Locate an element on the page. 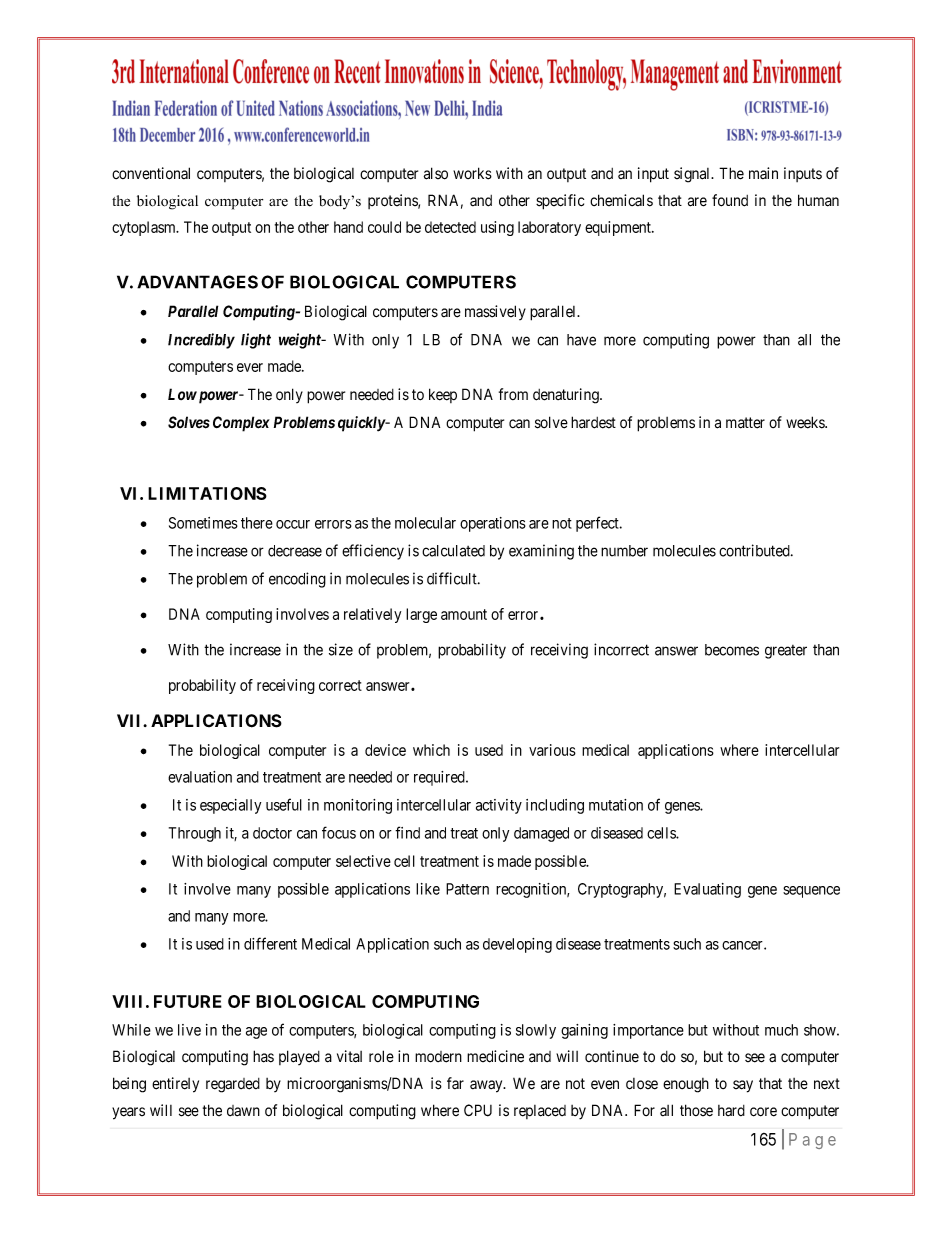 Image resolution: width=952 pixels, height=1233 pixels. works is located at coordinates (472, 173).
